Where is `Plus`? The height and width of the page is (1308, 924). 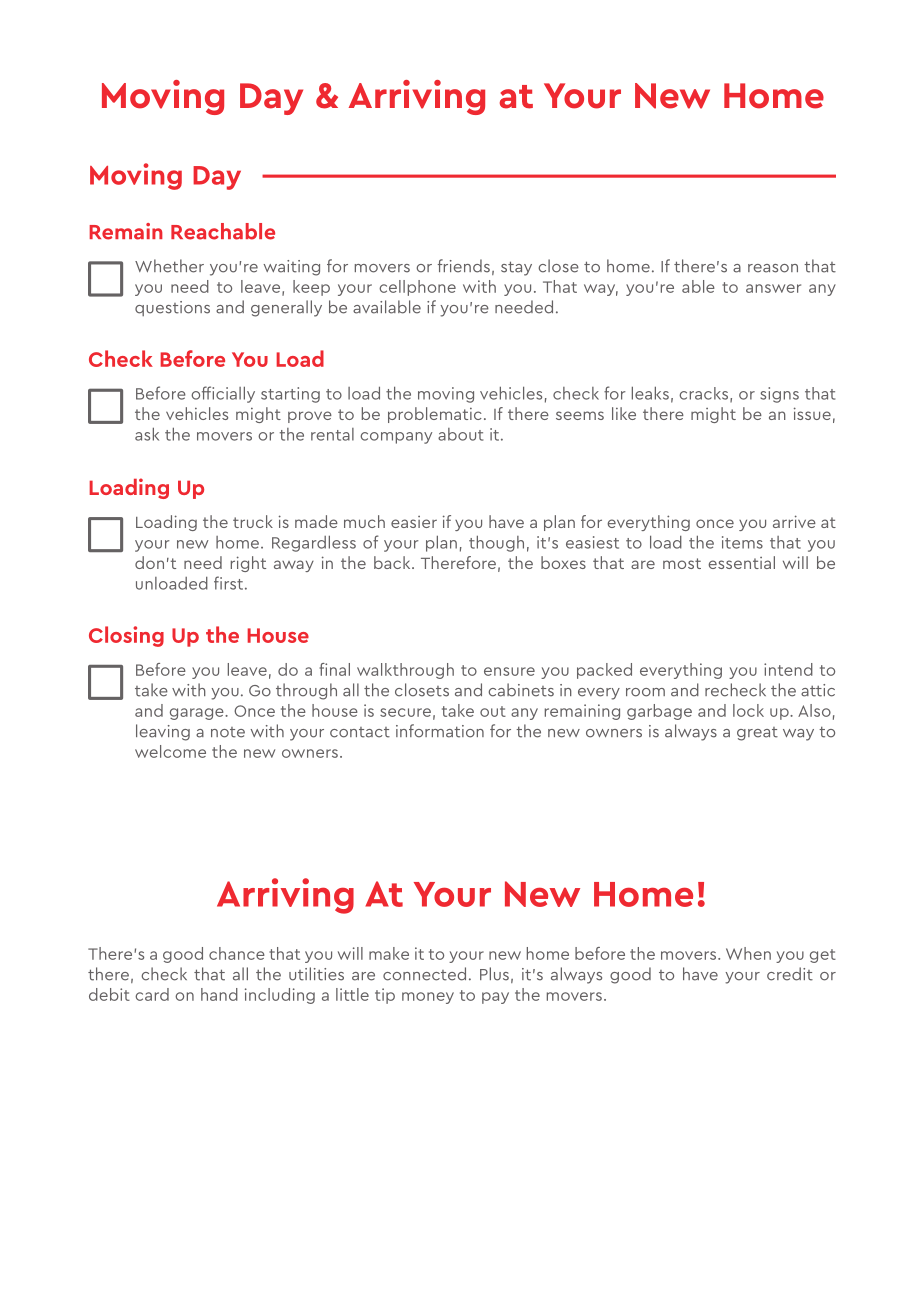 Plus is located at coordinates (494, 974).
